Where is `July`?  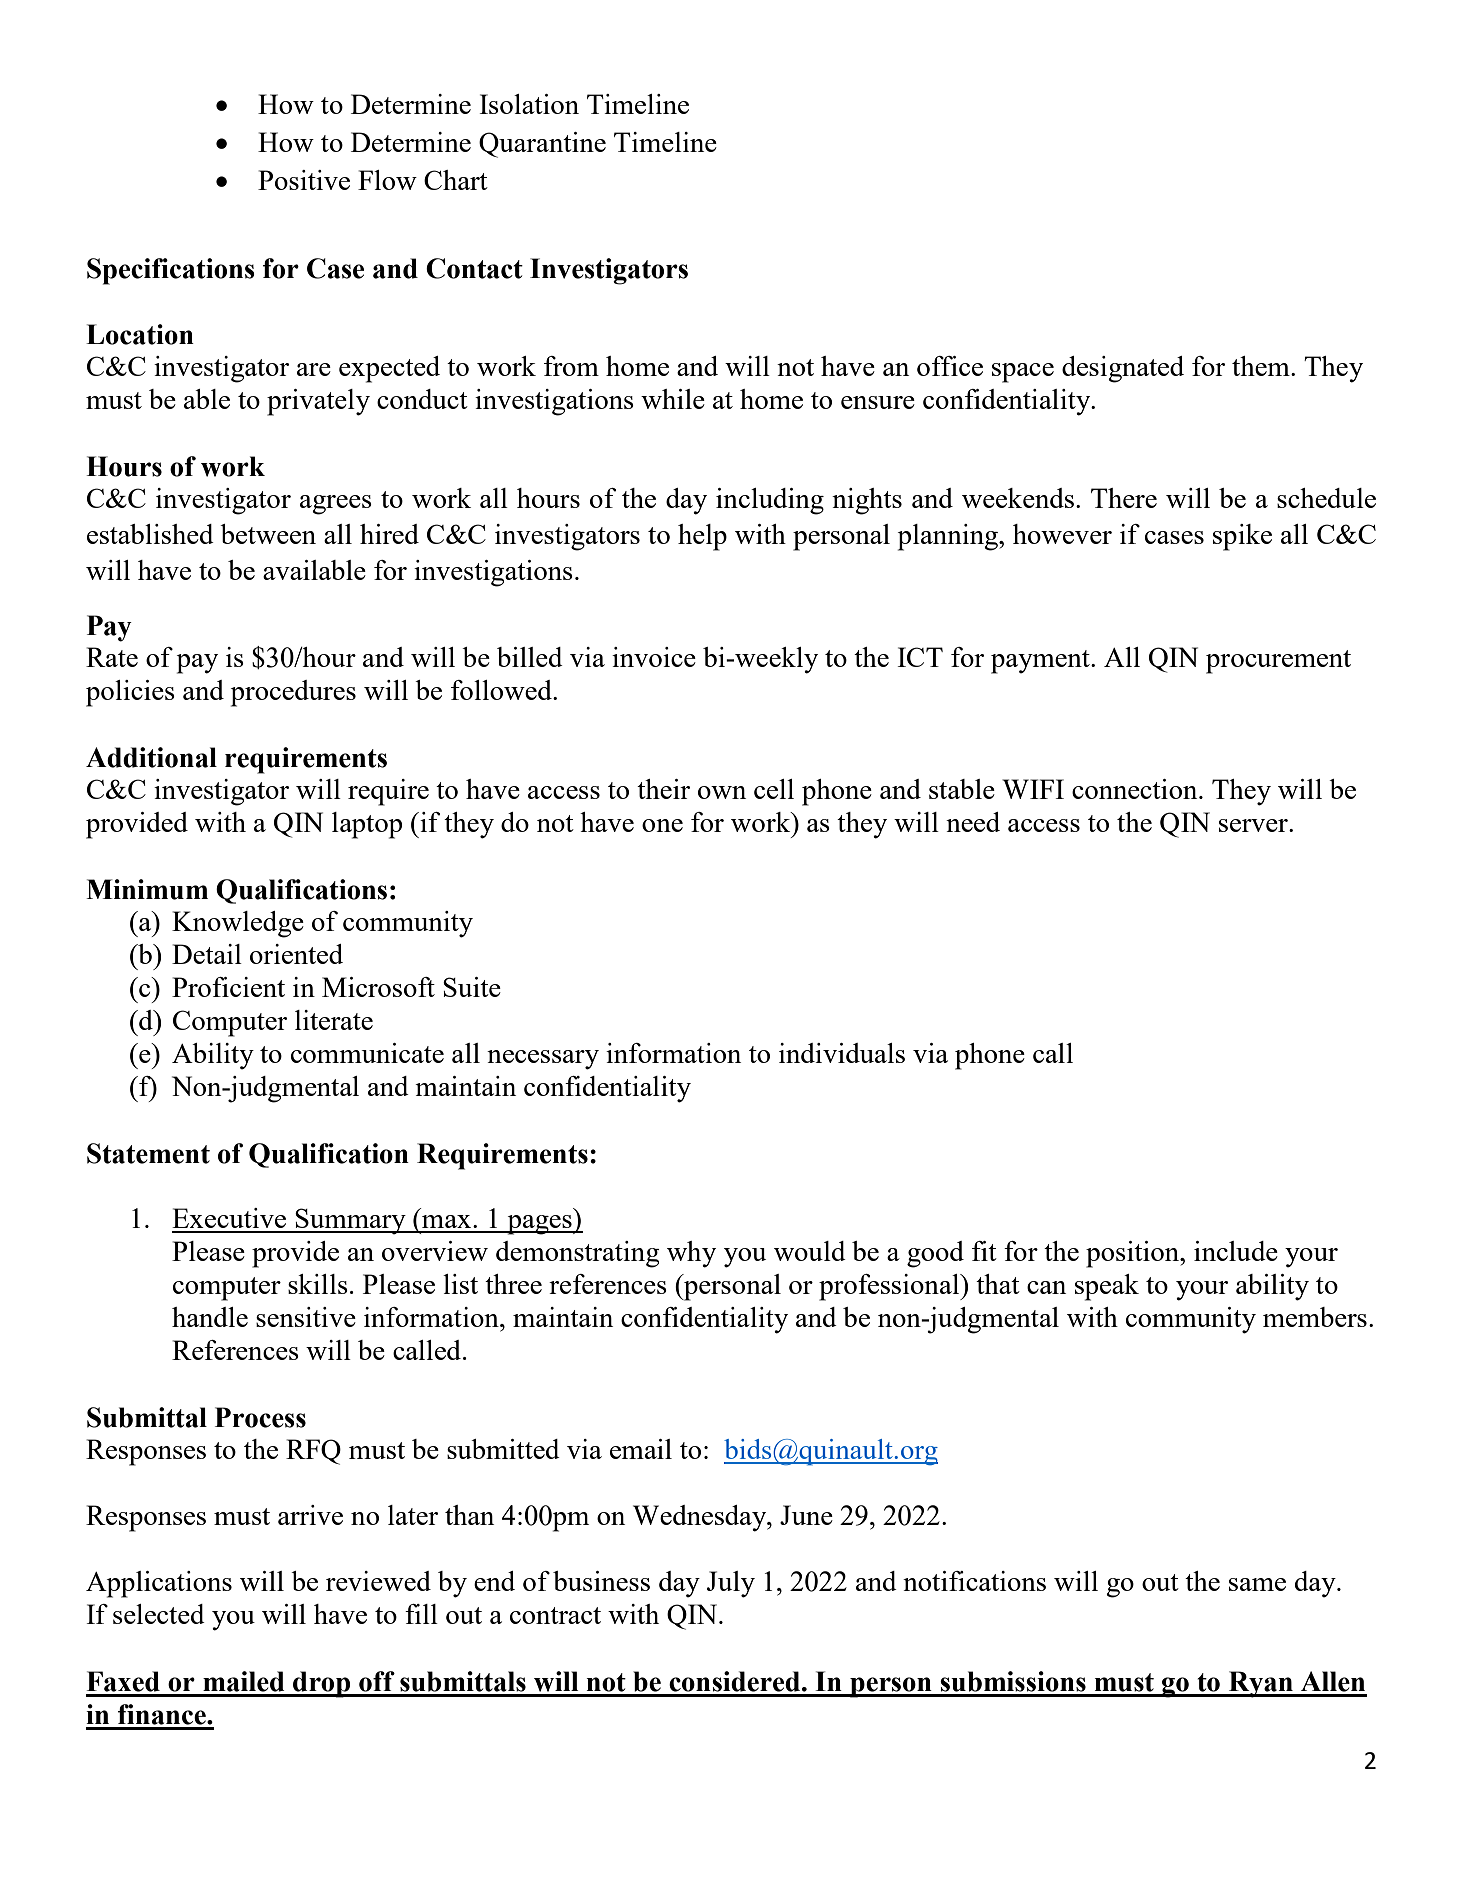
July is located at coordinates (731, 1584).
